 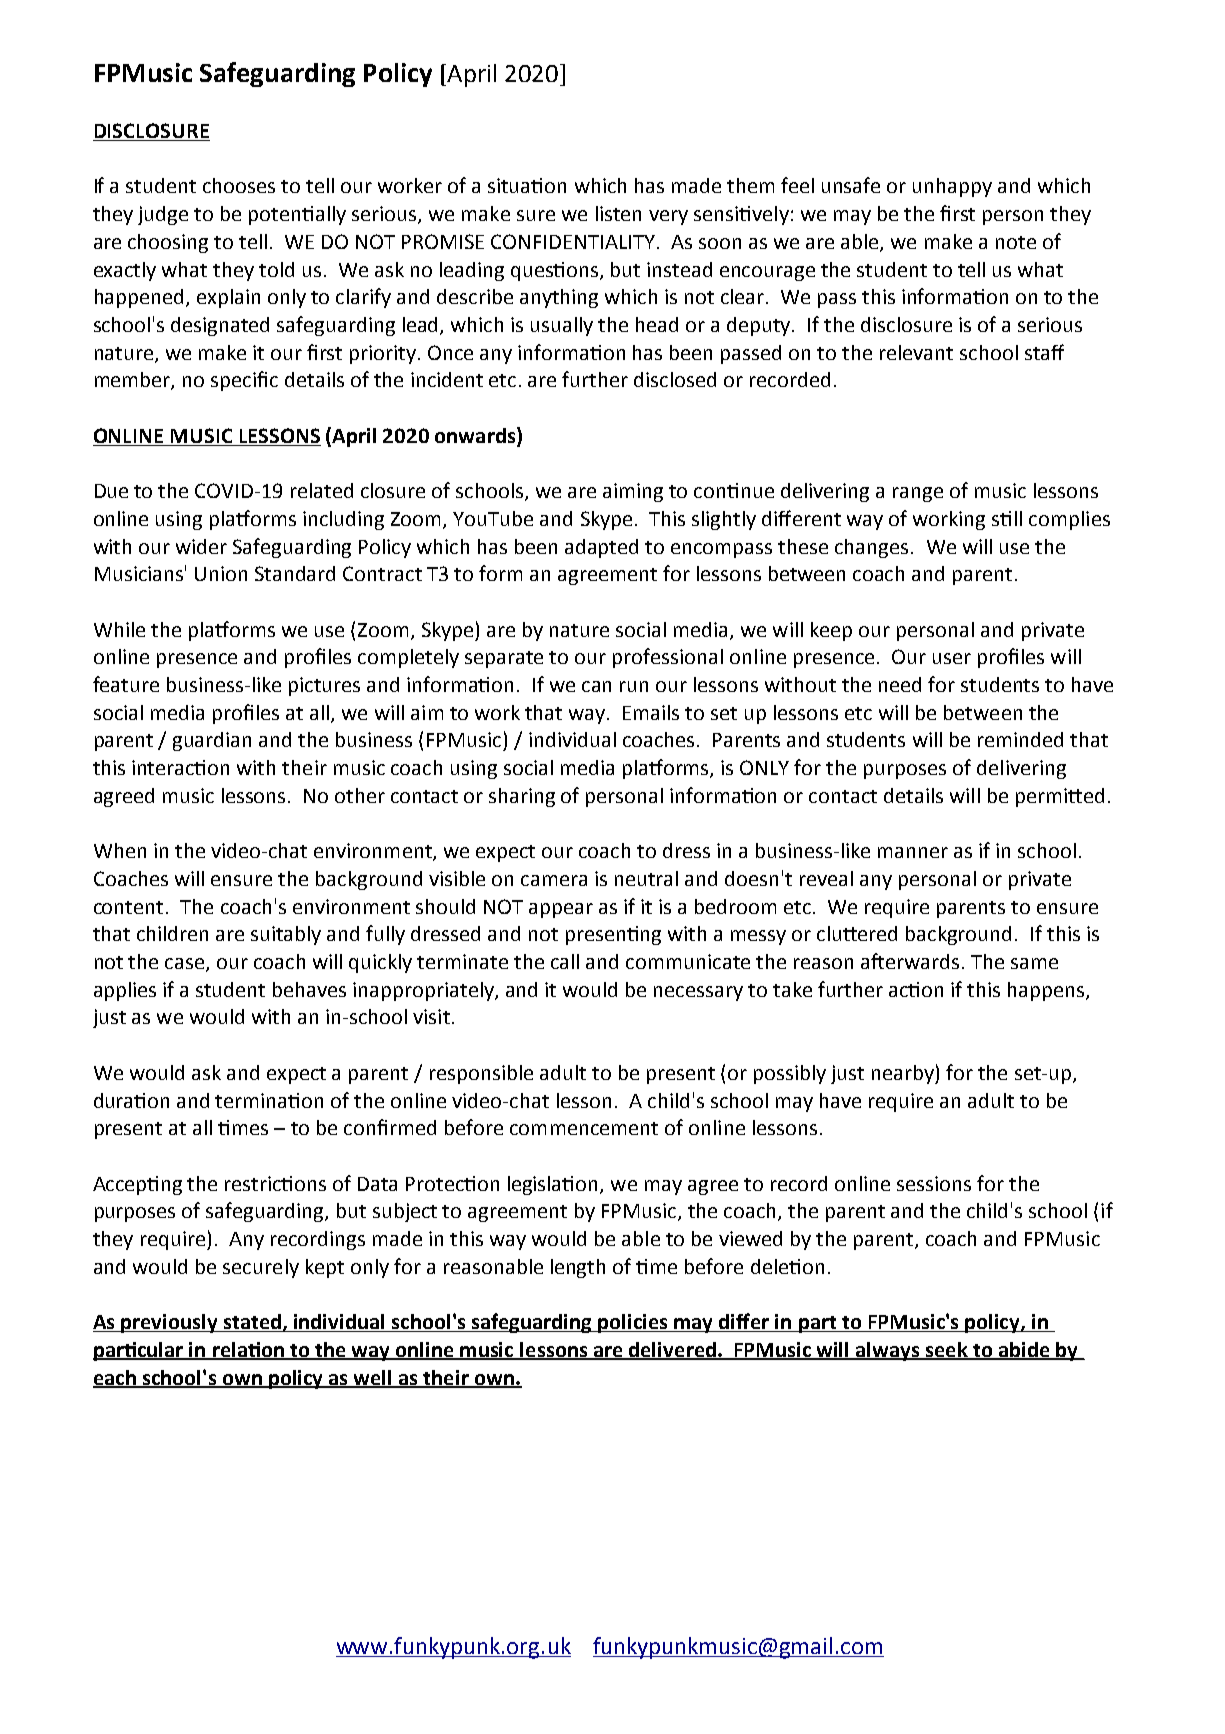 I want to click on seek, so click(x=946, y=1350).
